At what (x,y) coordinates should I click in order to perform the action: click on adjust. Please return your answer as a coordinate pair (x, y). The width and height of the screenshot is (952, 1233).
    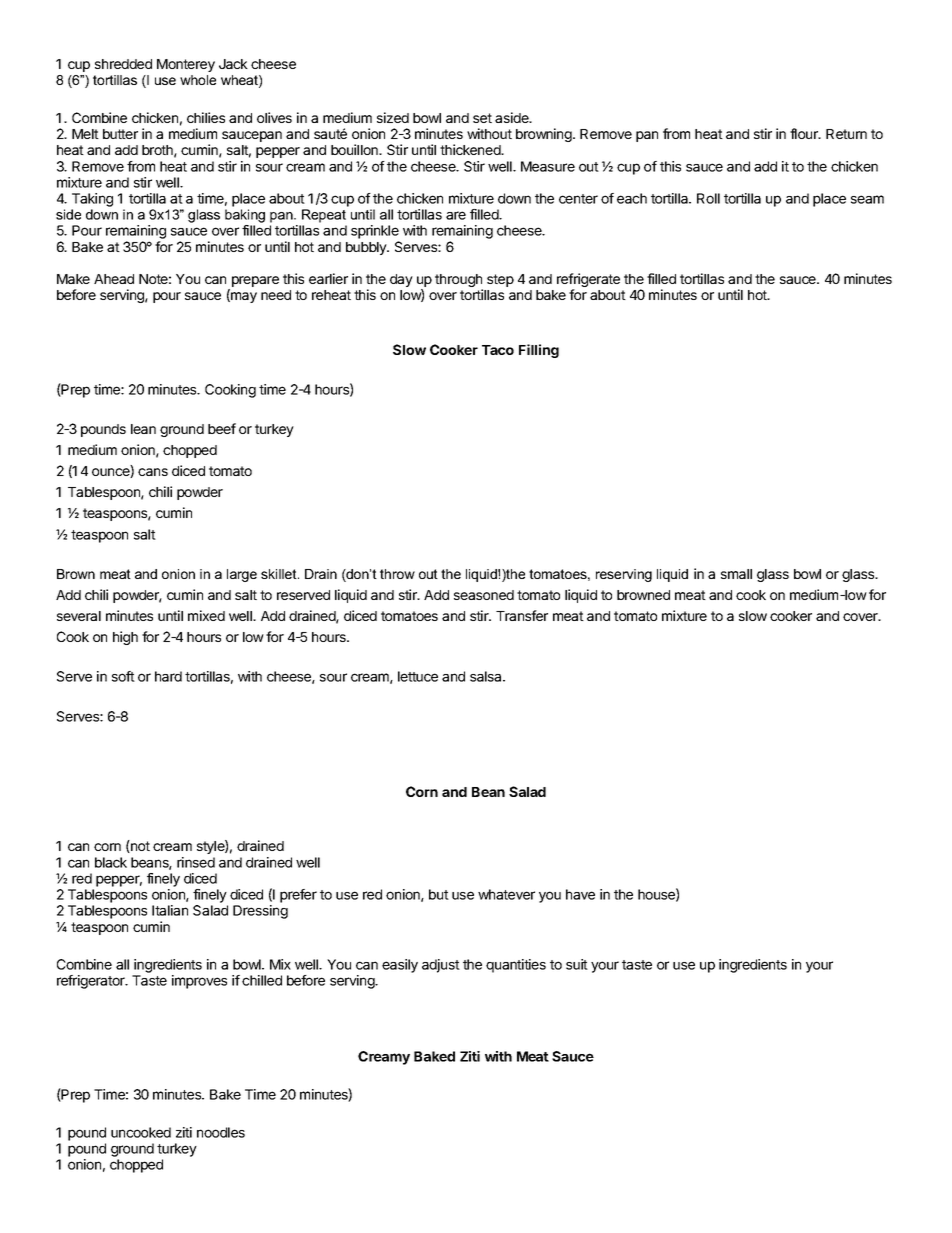
    Looking at the image, I should click on (441, 966).
